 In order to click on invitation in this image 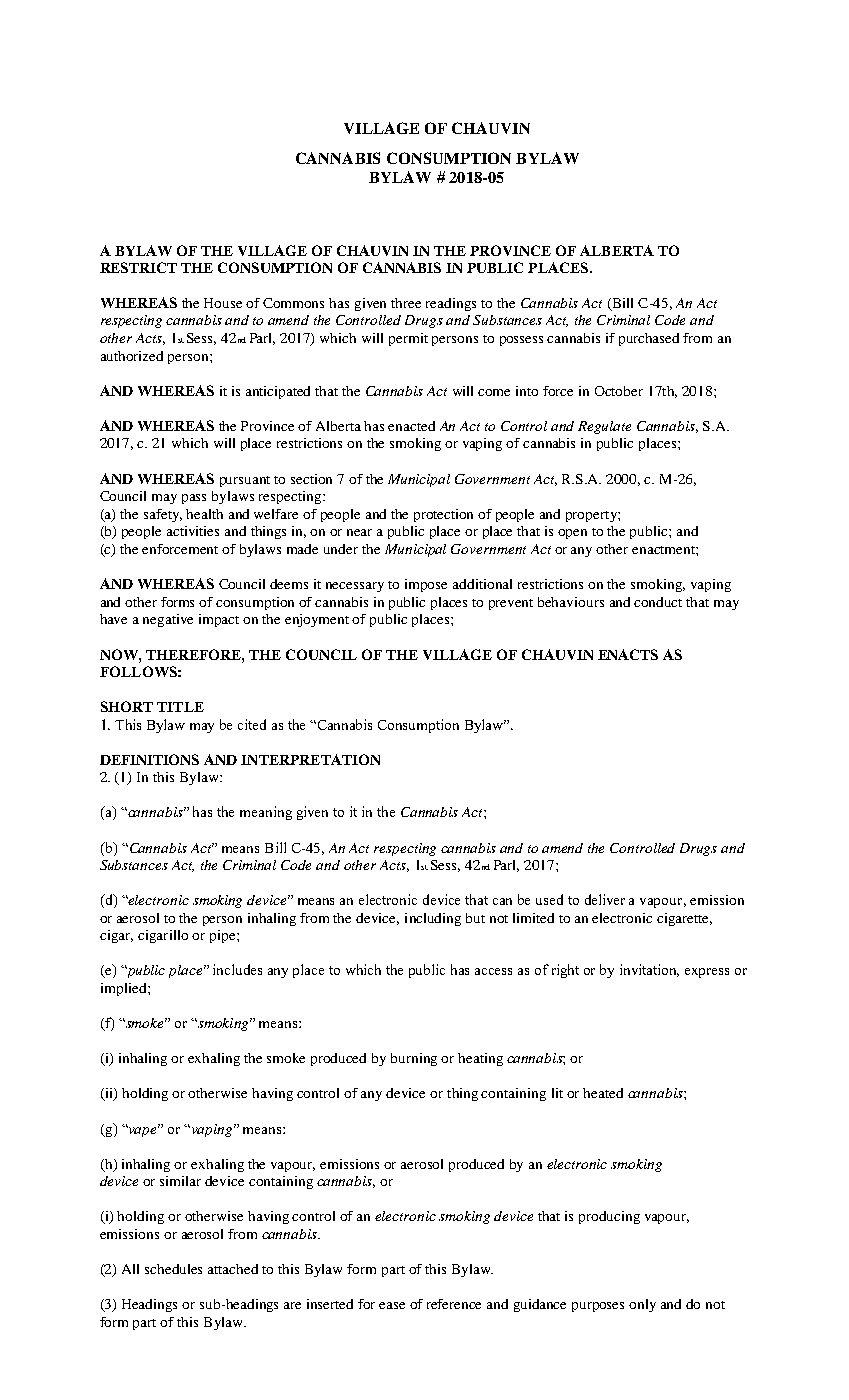, I will do `click(649, 970)`.
